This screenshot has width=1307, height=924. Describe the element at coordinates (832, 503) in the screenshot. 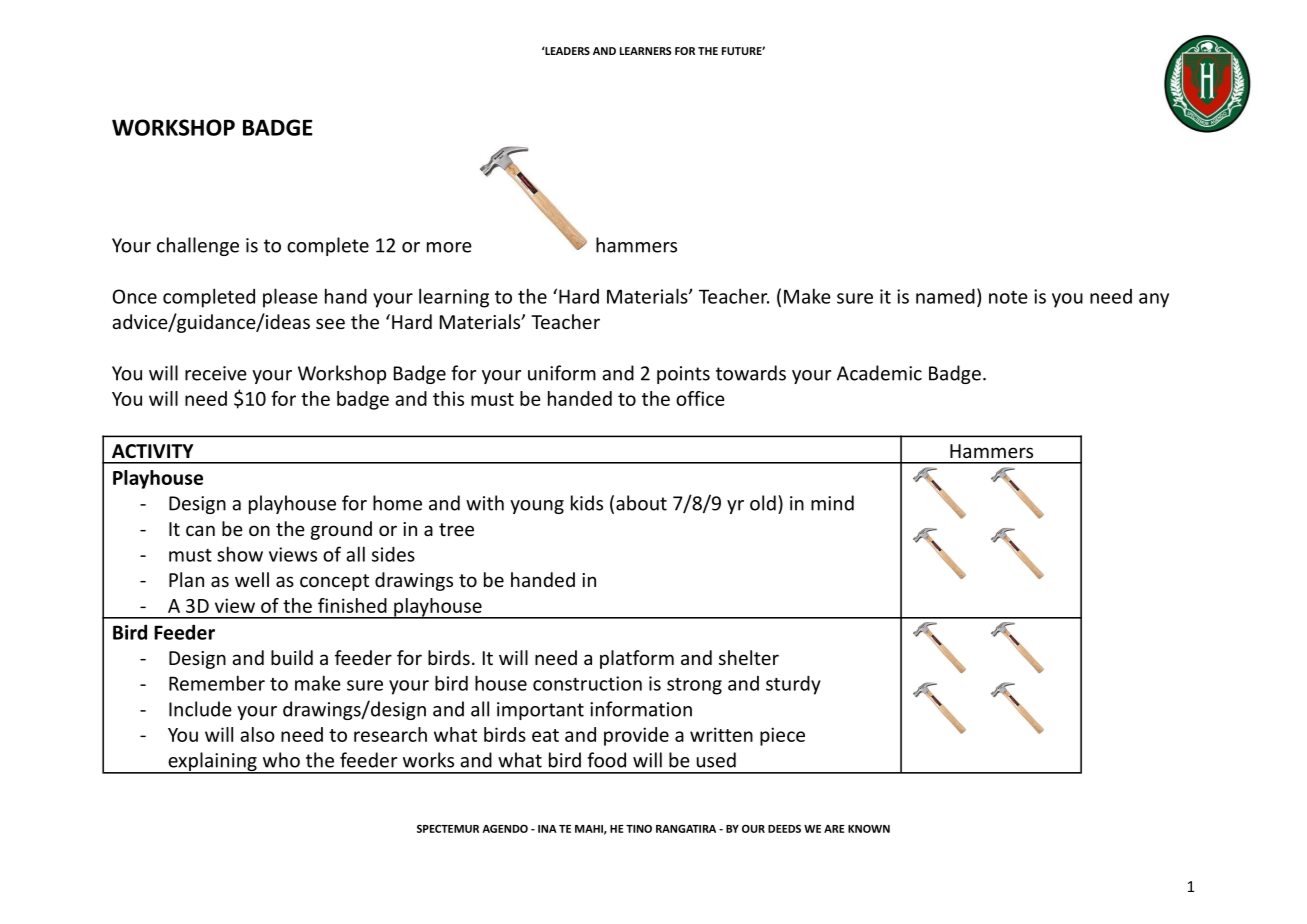

I see `mind` at that location.
